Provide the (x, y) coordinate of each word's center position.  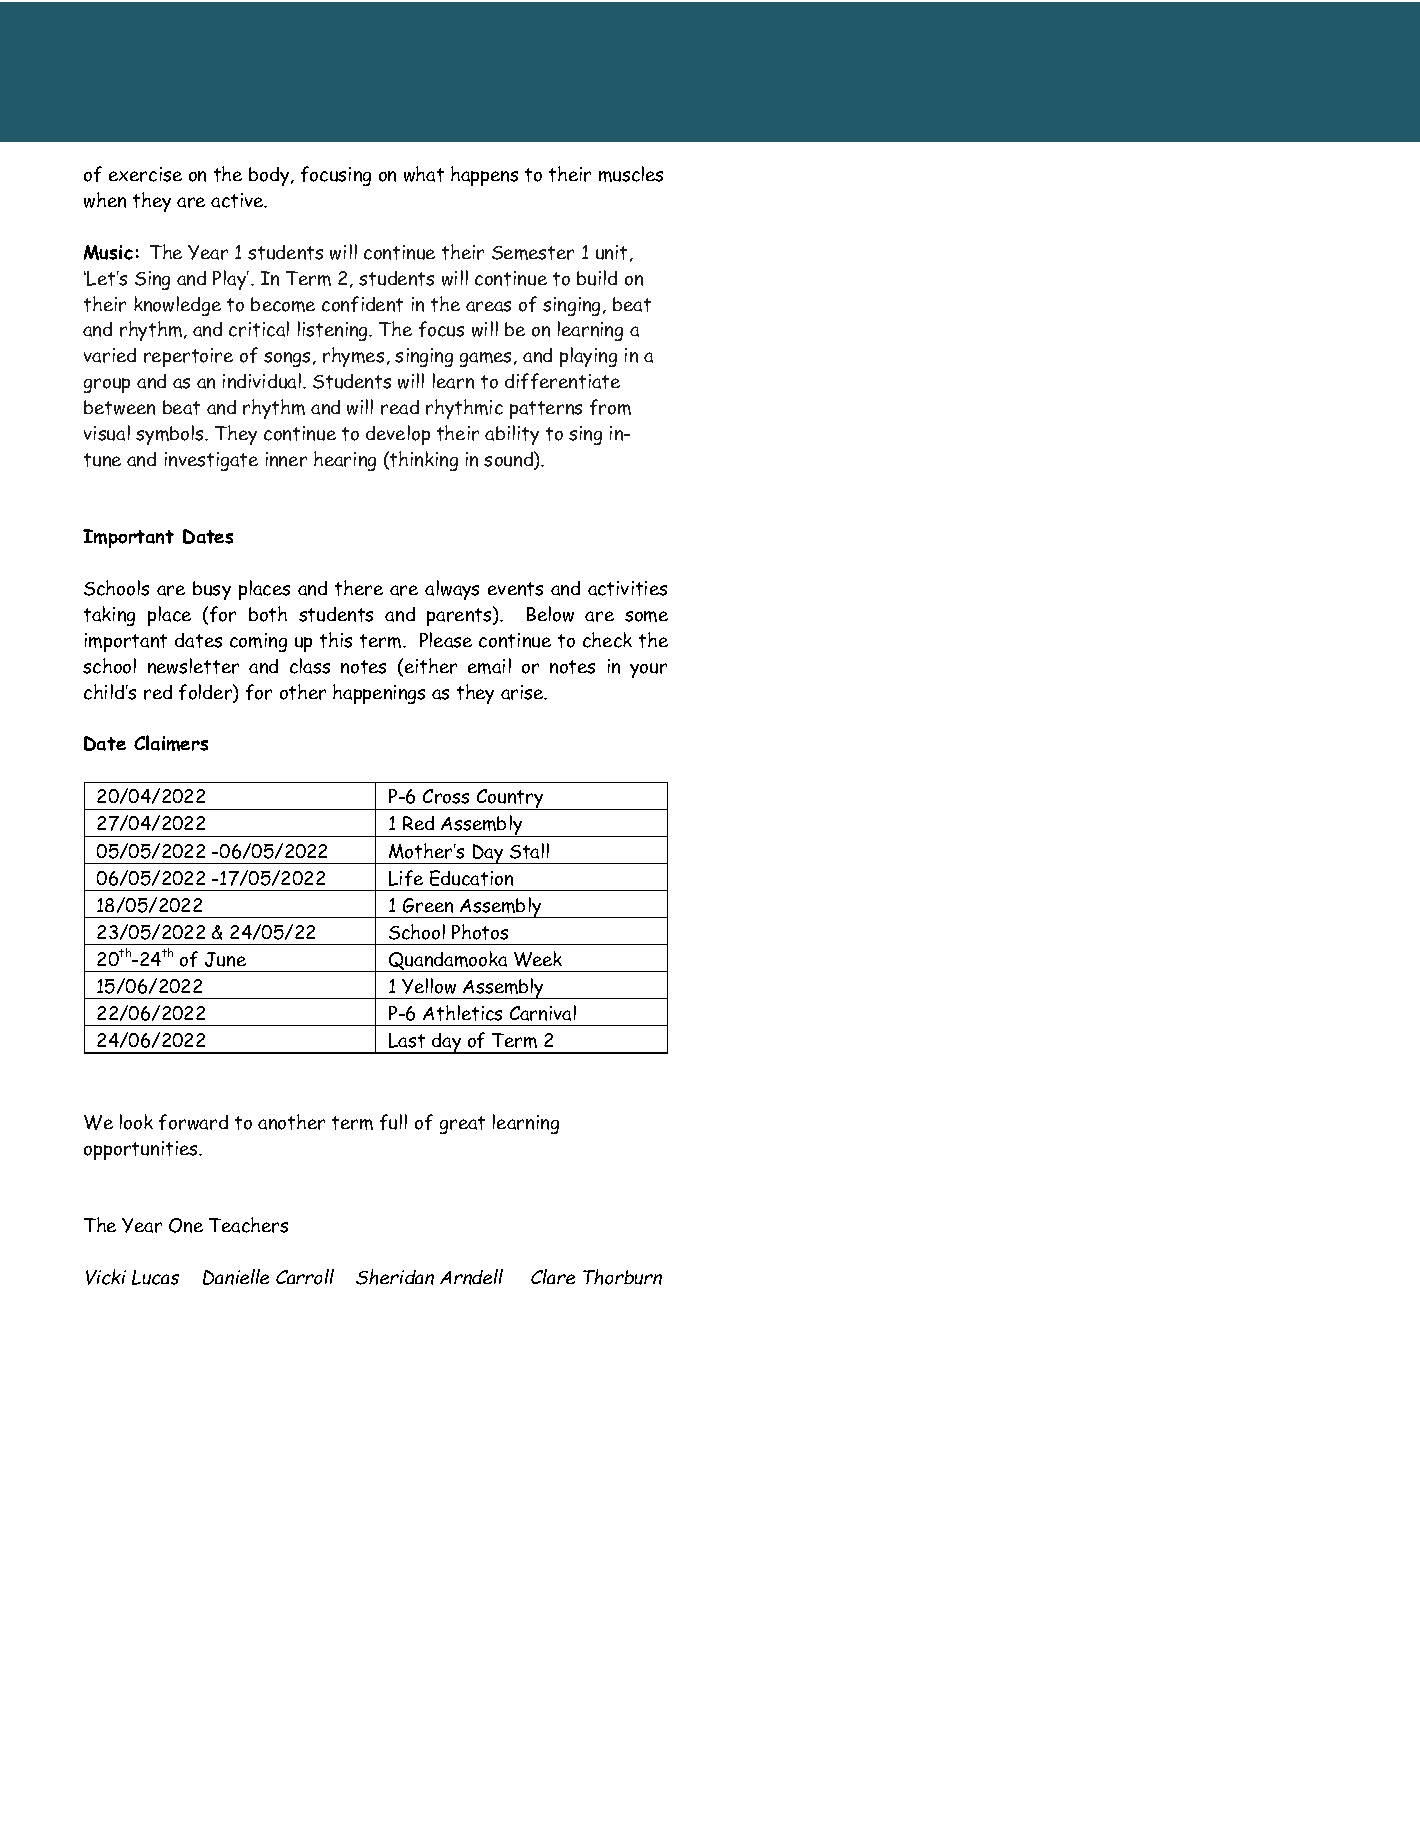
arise (523, 692)
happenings (379, 694)
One (186, 1225)
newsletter (193, 666)
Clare (553, 1276)
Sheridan (395, 1277)
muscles (631, 174)
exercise (145, 174)
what (424, 174)
